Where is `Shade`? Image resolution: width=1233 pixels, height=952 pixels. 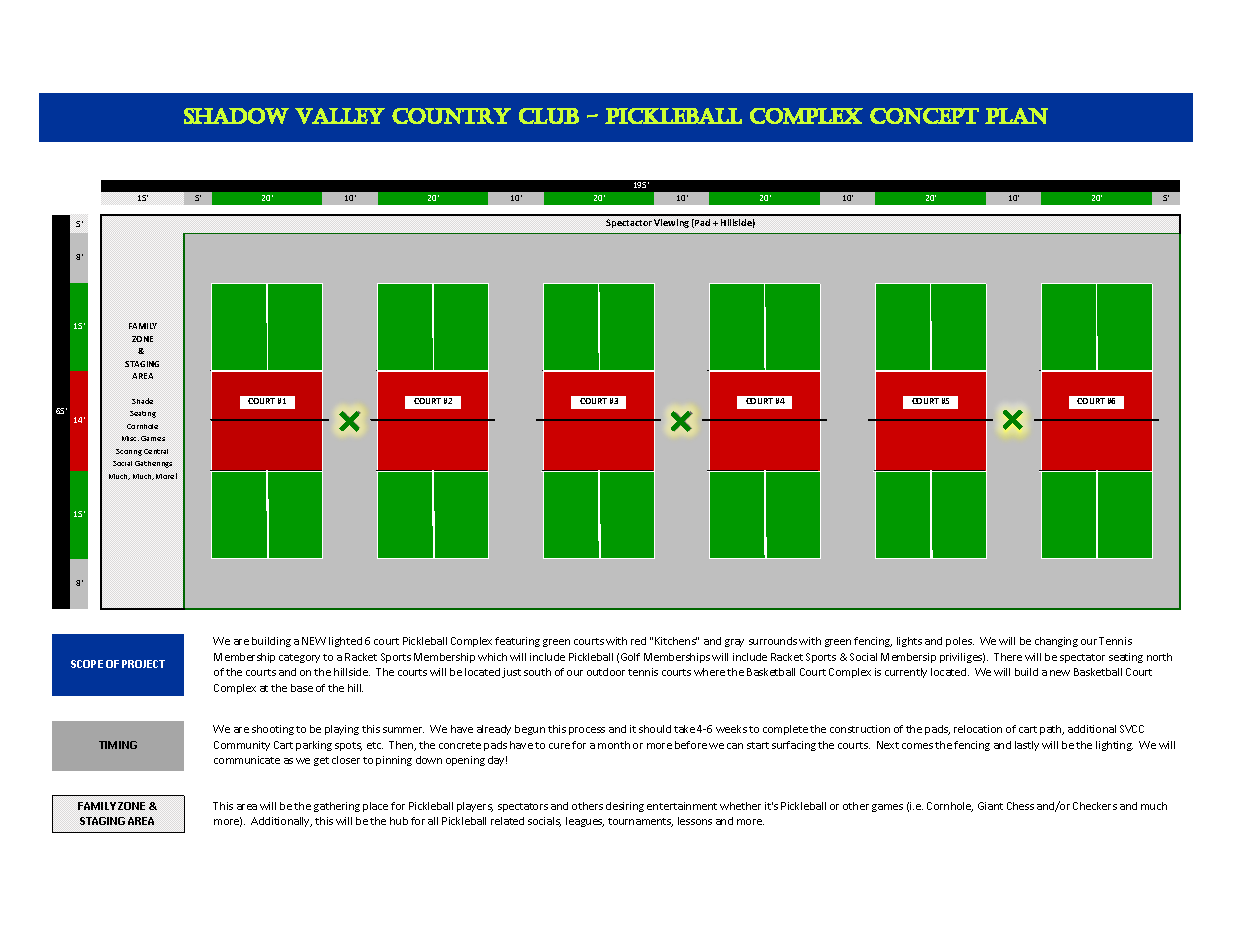 Shade is located at coordinates (142, 401).
